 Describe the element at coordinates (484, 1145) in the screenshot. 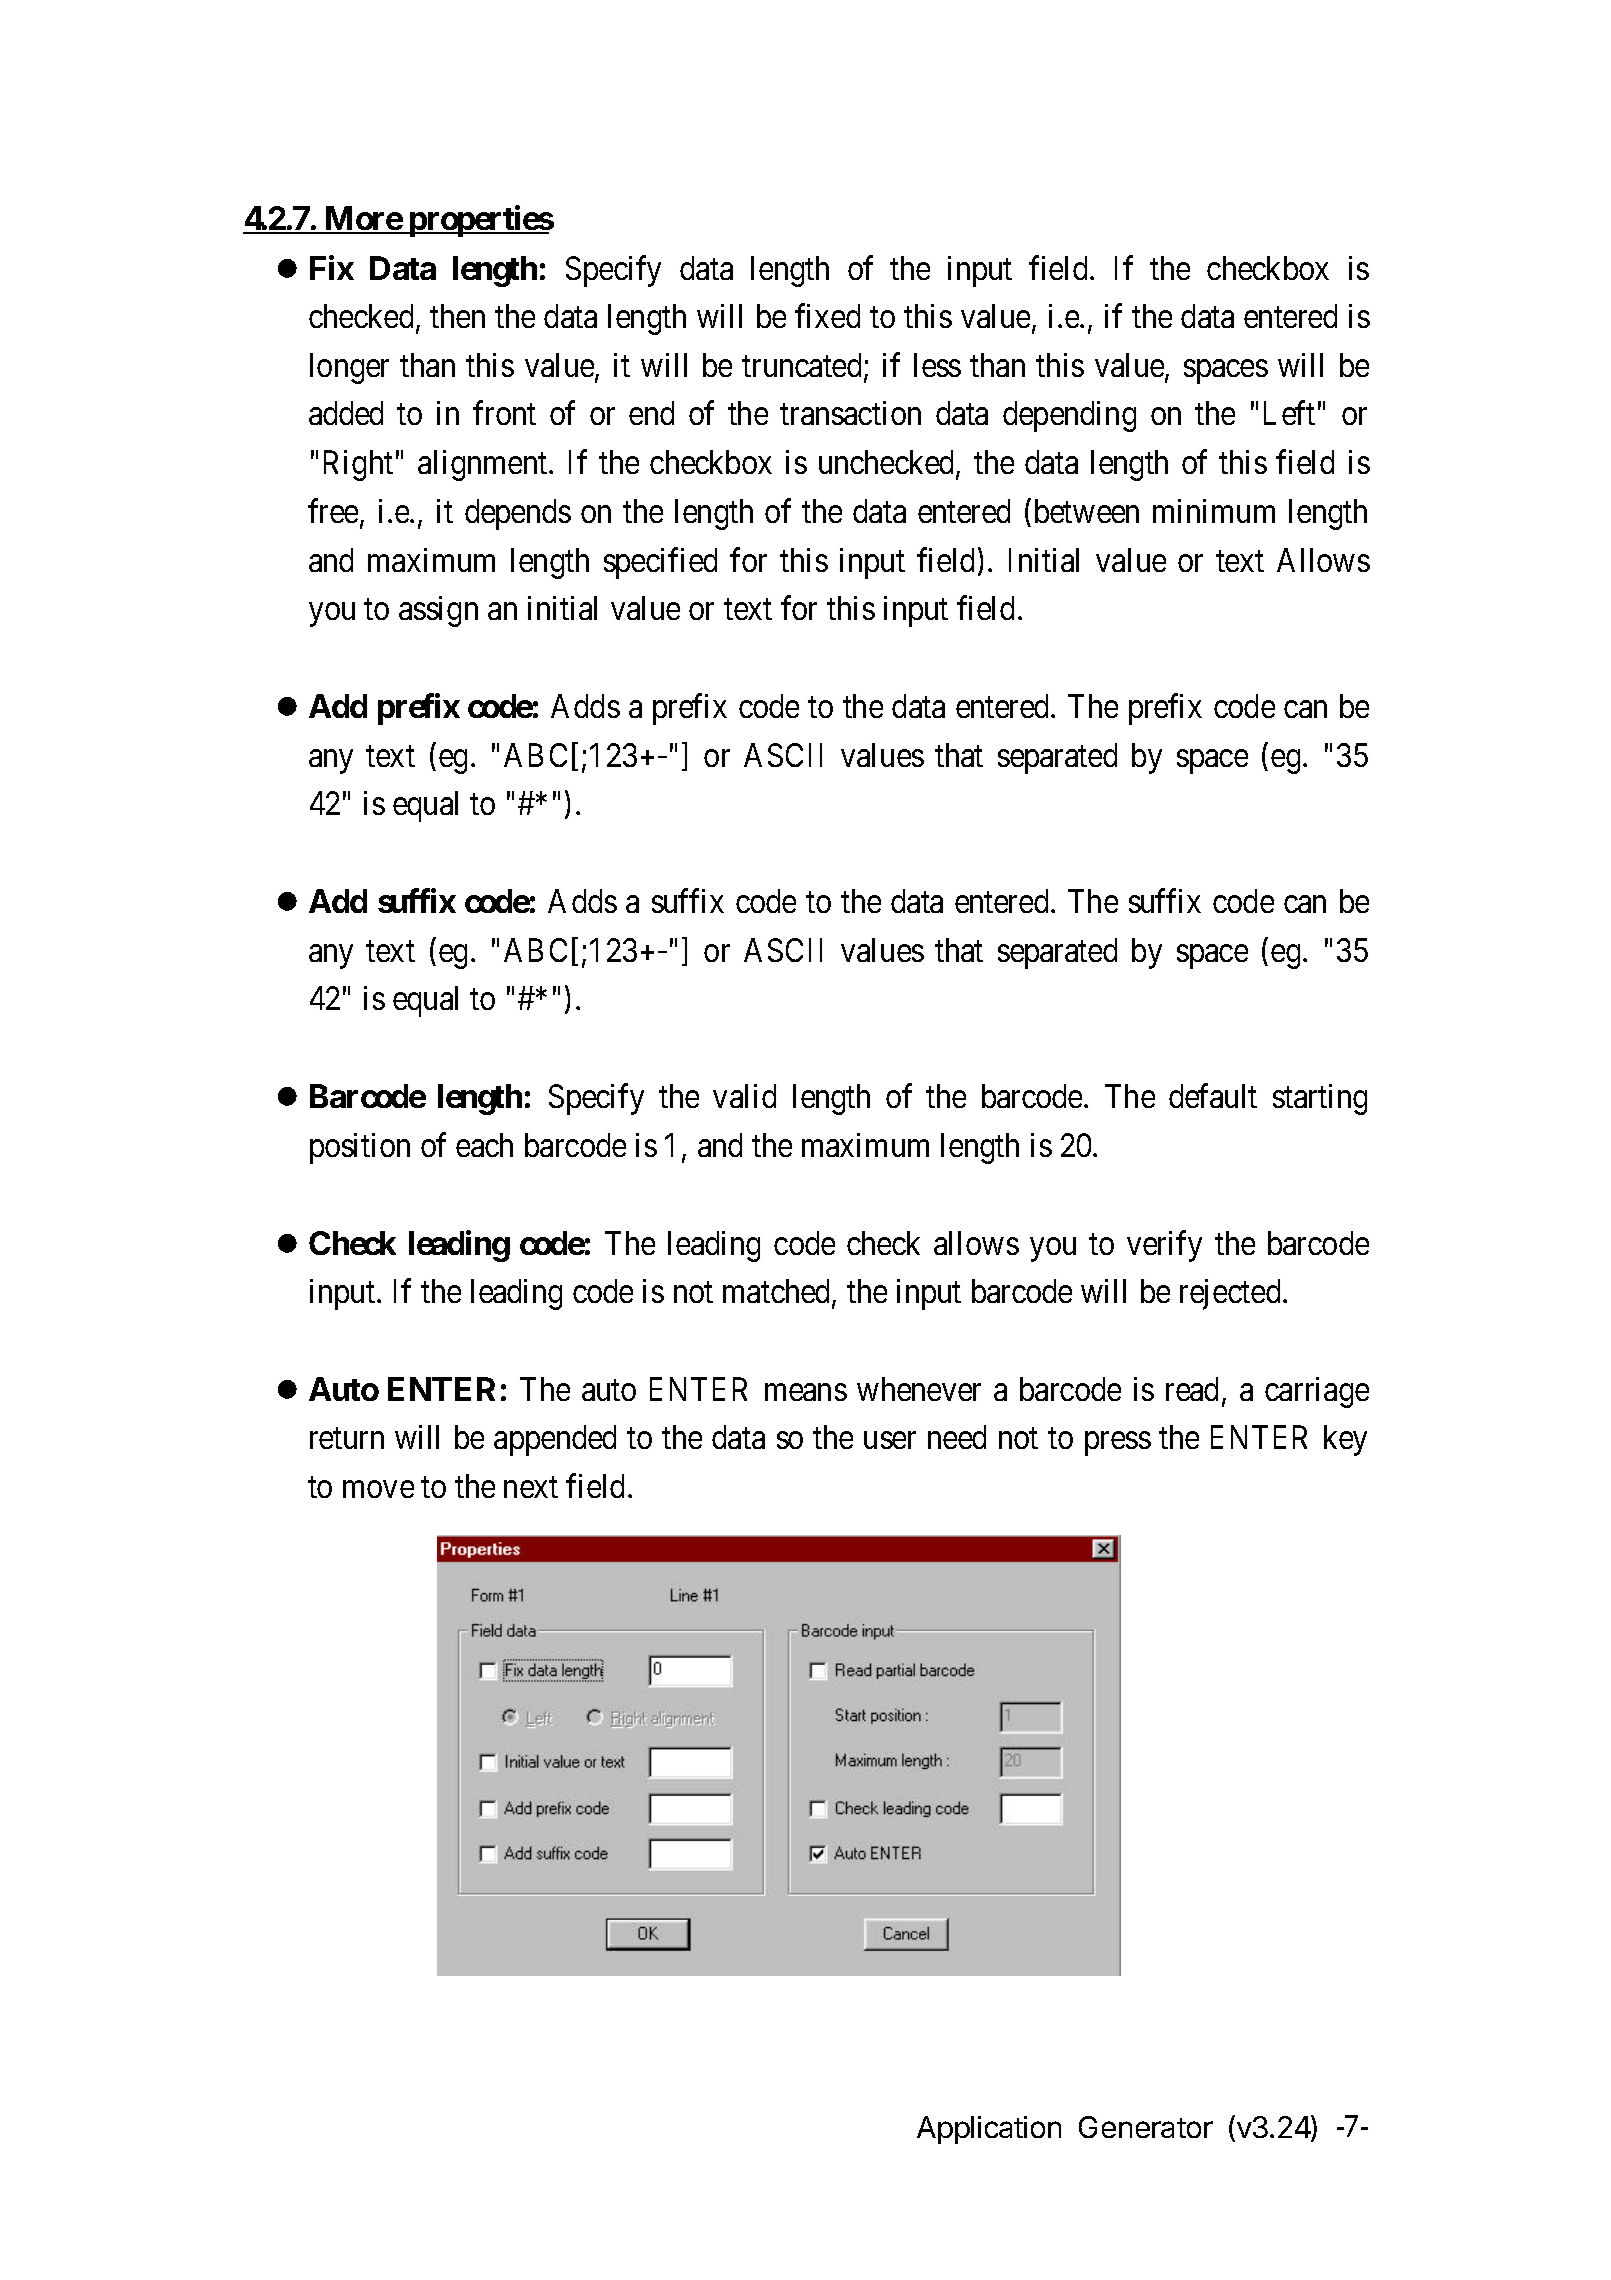

I see `each` at that location.
